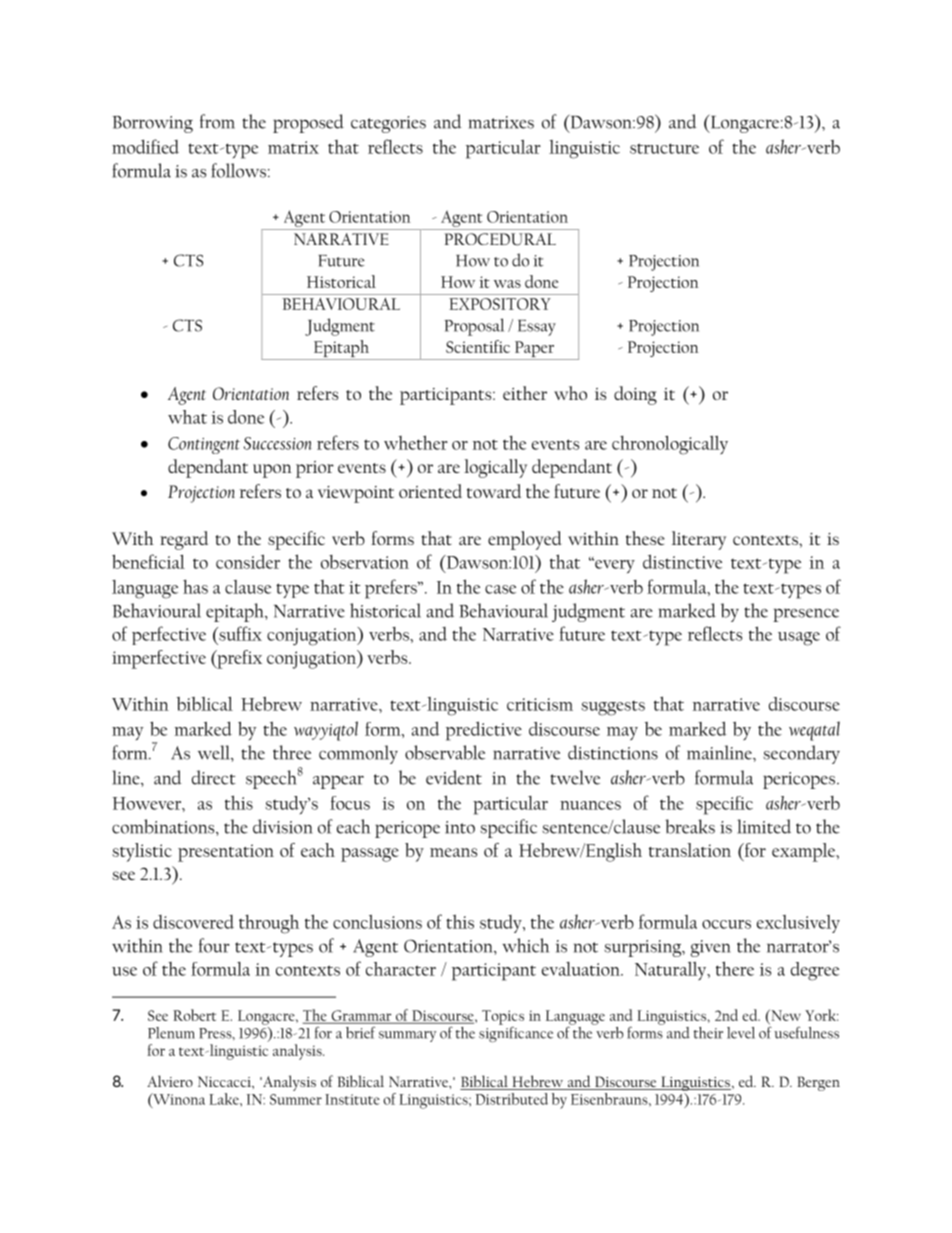 This screenshot has width=952, height=1233. What do you see at coordinates (187, 417) in the screenshot?
I see `what` at bounding box center [187, 417].
